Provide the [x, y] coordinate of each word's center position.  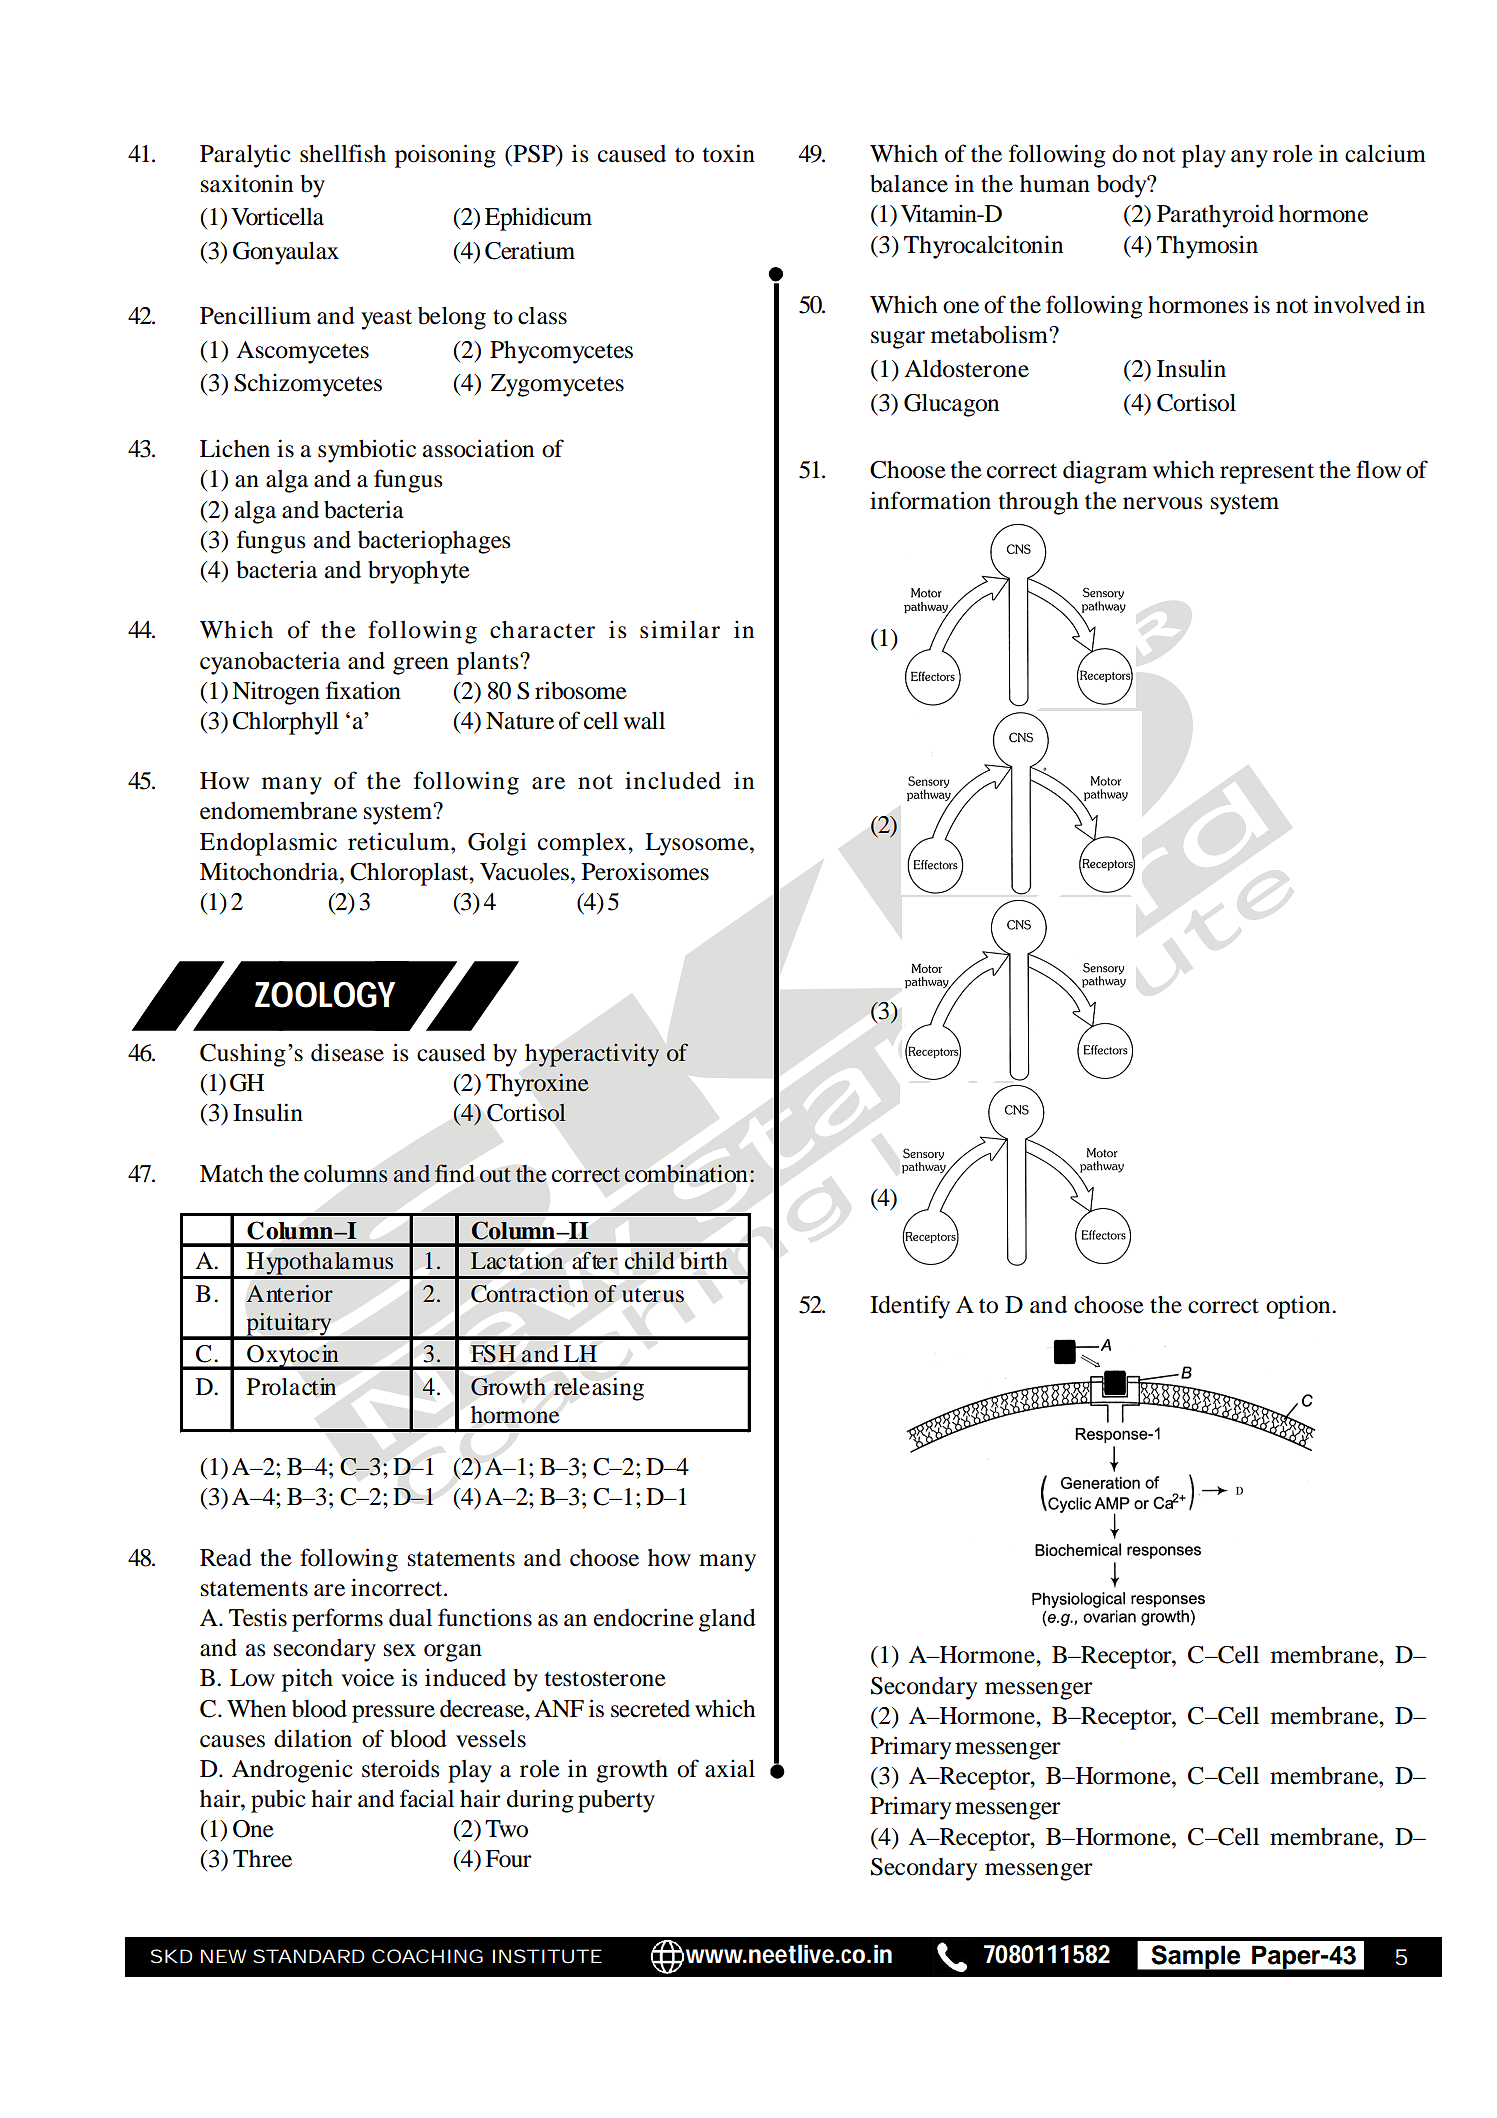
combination [686, 1174]
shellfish [343, 153]
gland [727, 1620]
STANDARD [309, 1956]
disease [347, 1052]
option [1299, 1307]
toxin [728, 153]
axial [730, 1768]
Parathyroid [1215, 216]
